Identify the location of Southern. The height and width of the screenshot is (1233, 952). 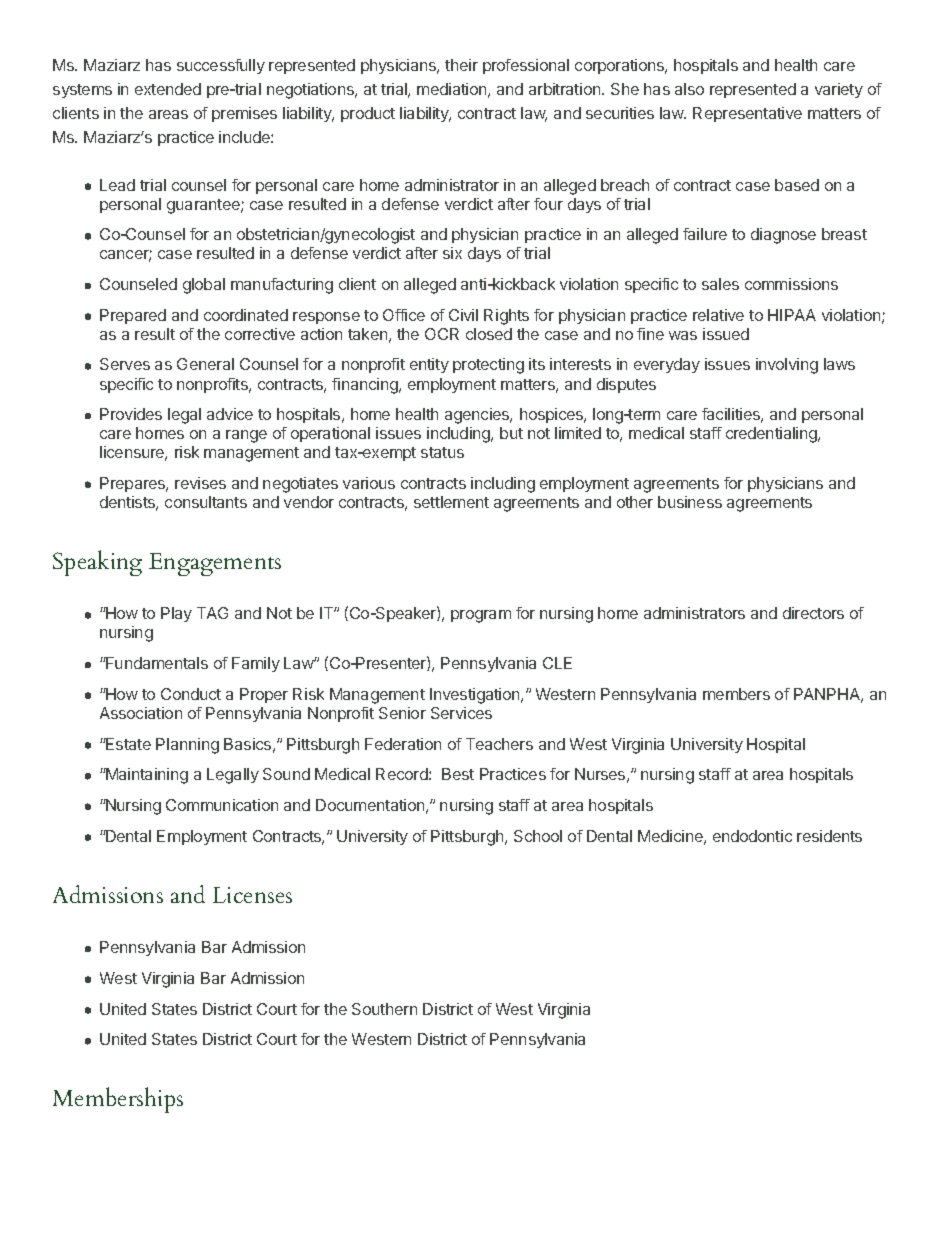
(384, 1009).
